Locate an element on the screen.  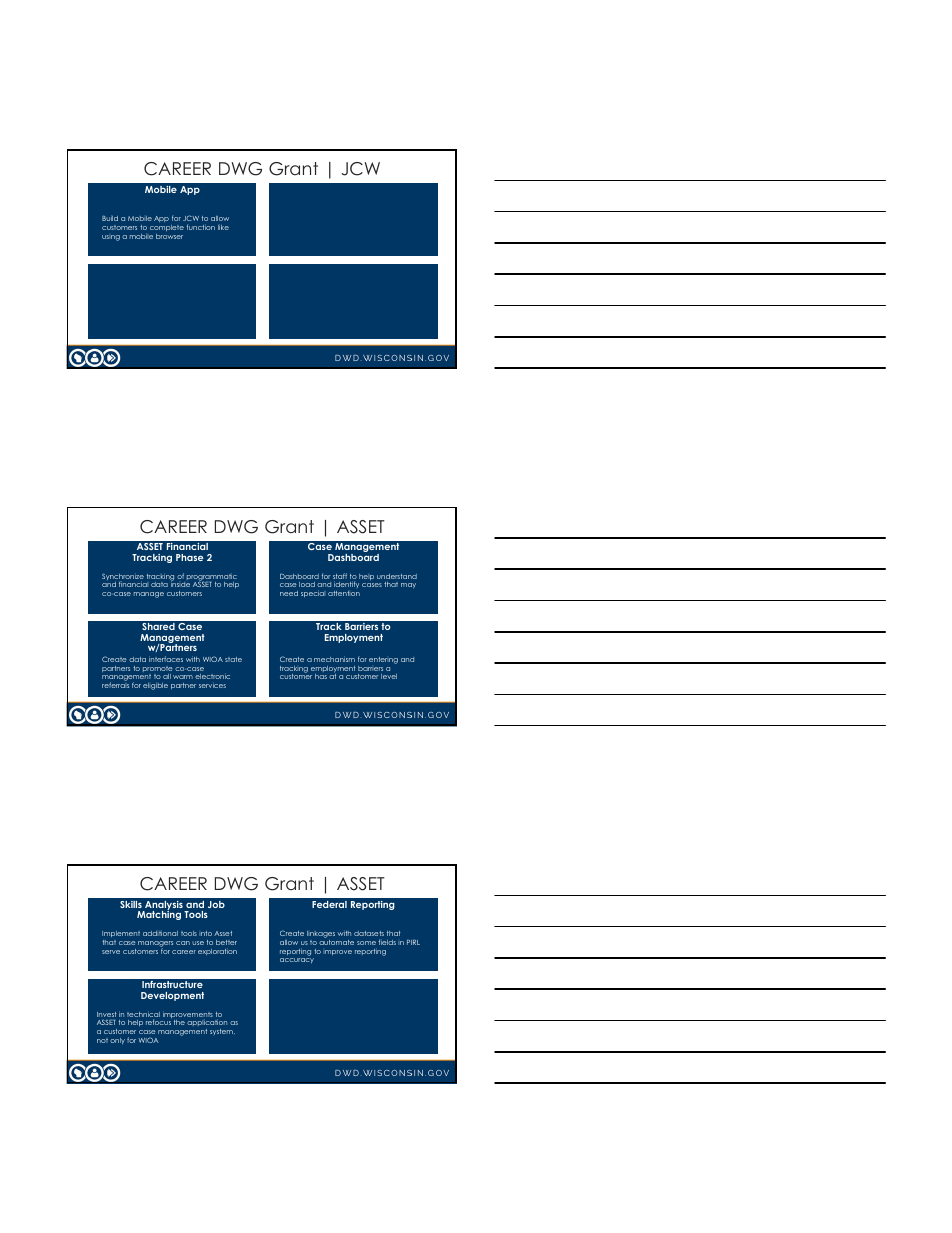
refocus is located at coordinates (158, 1022).
